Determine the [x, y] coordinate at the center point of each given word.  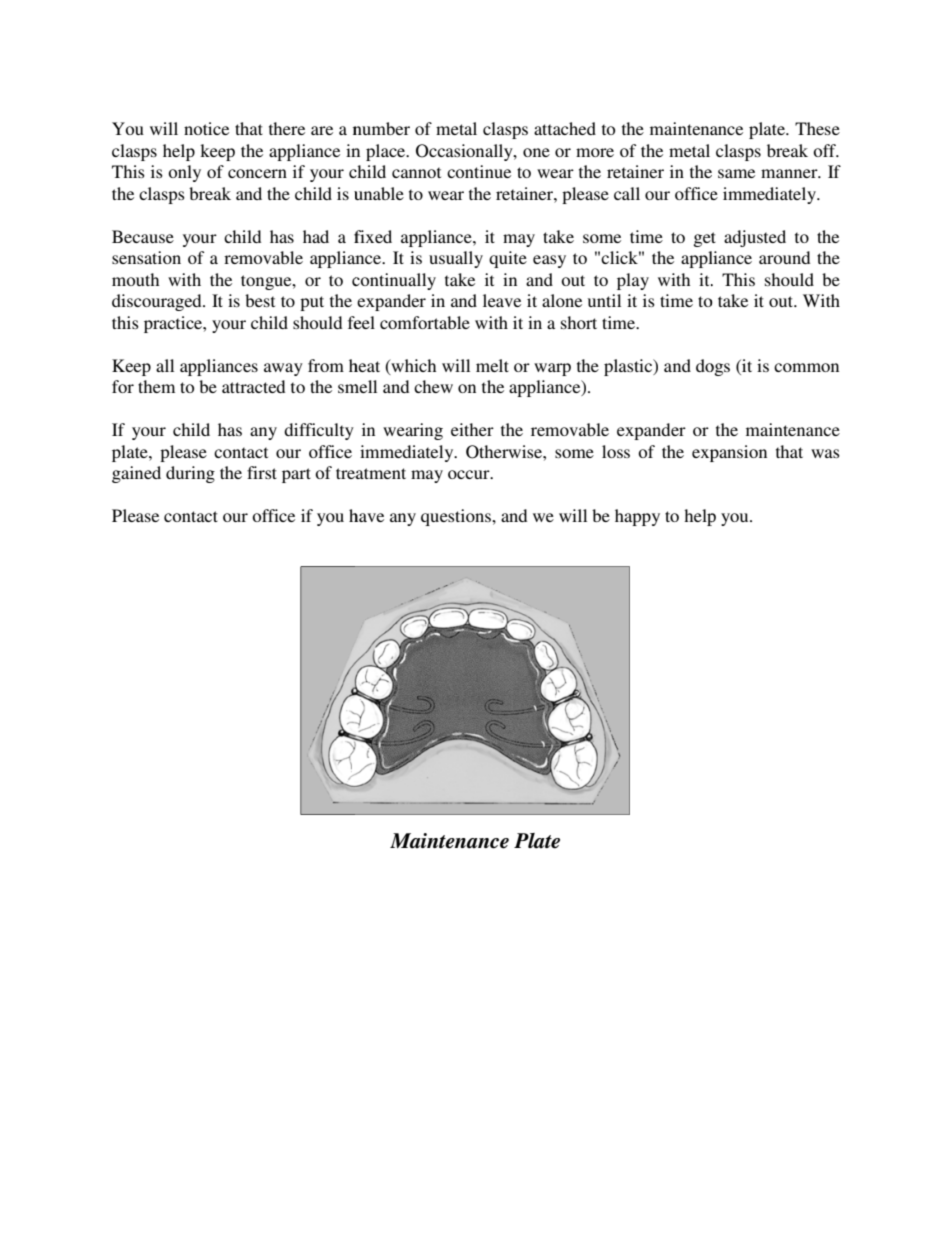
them [156, 386]
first [262, 472]
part [296, 475]
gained [136, 474]
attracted [253, 386]
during [190, 474]
